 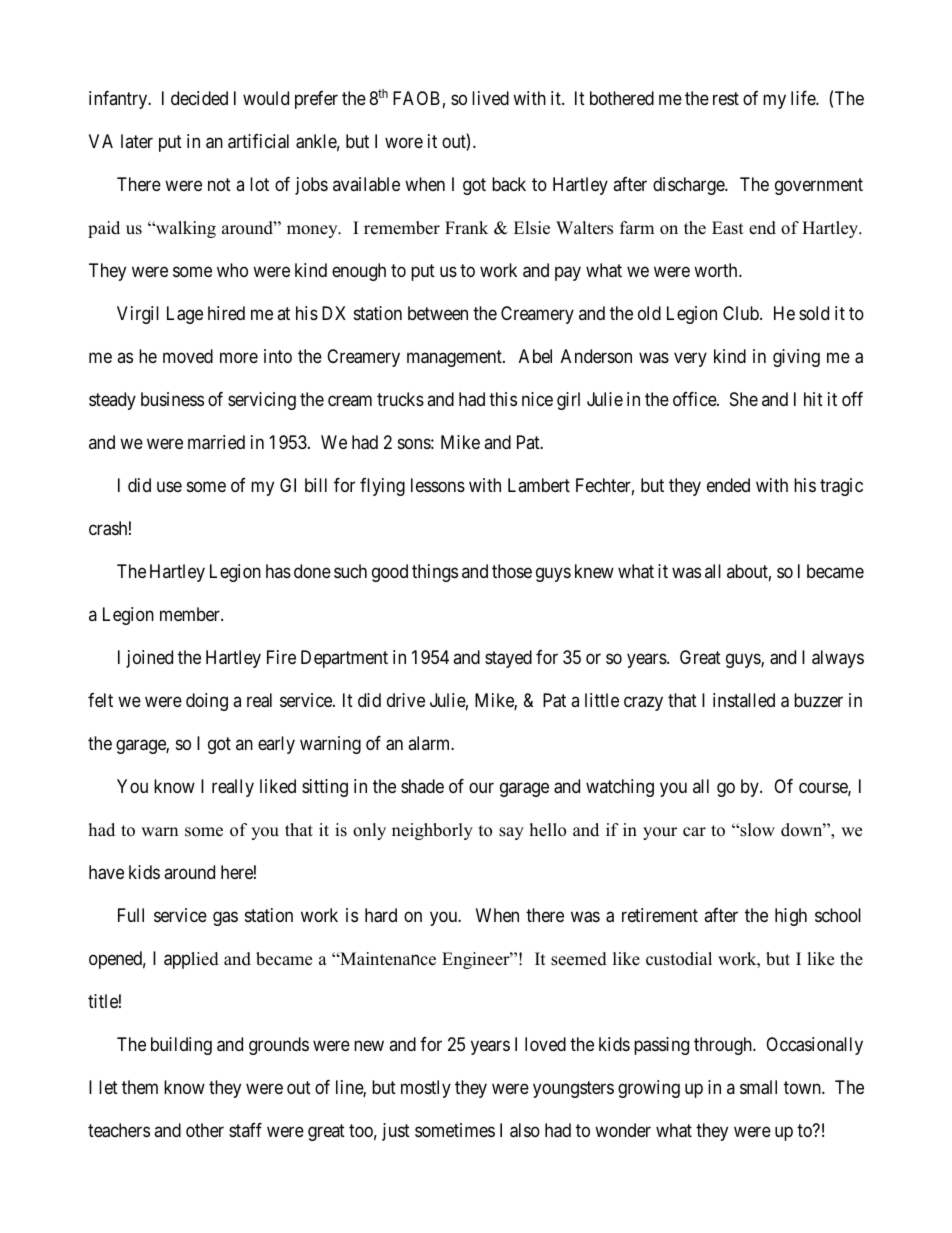 I want to click on lived, so click(x=490, y=98).
